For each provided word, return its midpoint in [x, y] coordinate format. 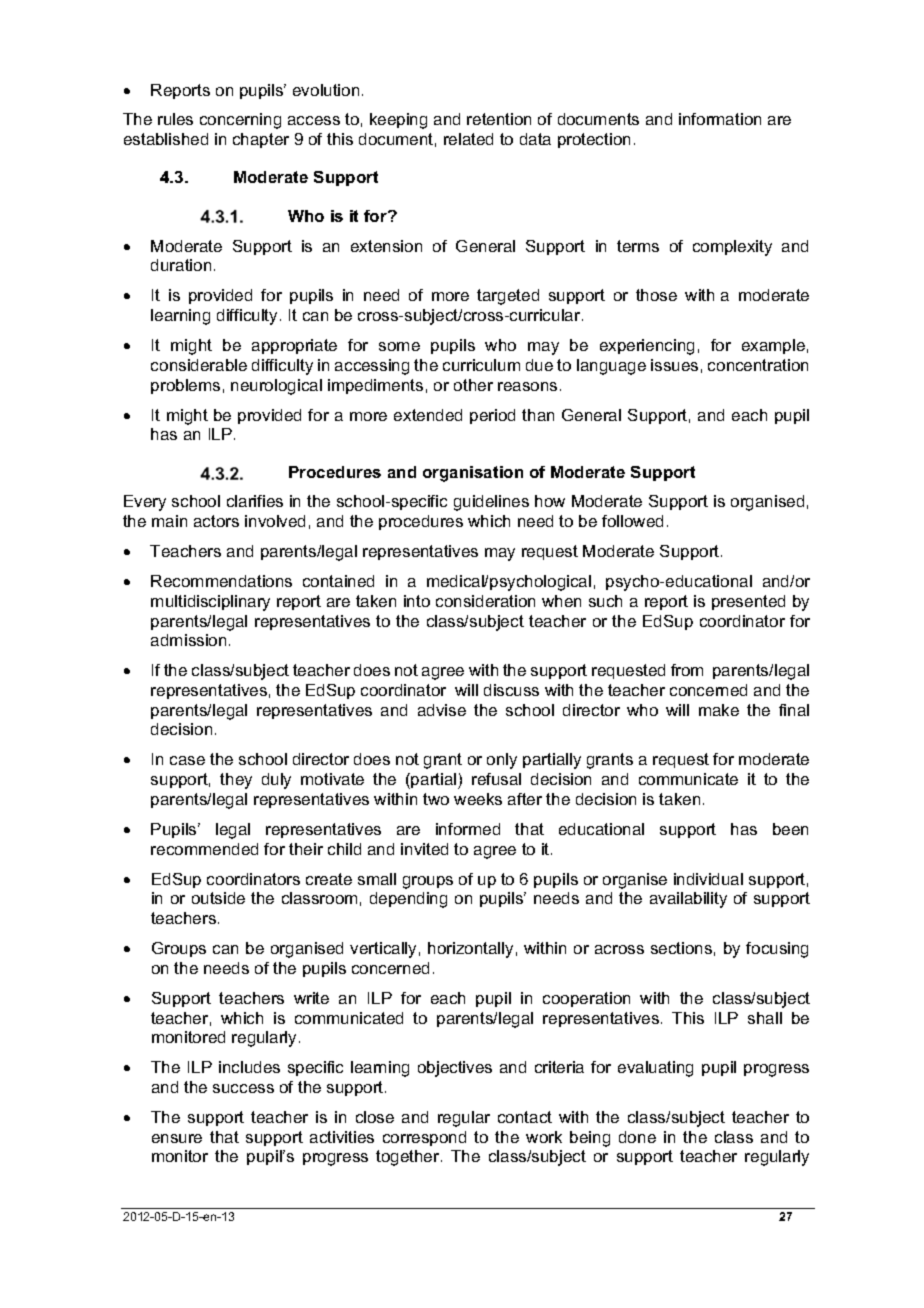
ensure [177, 1138]
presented [748, 602]
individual [708, 879]
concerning [240, 121]
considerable [199, 365]
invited [424, 849]
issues [674, 365]
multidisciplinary [210, 603]
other [473, 385]
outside [218, 898]
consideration [485, 601]
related [468, 139]
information [720, 119]
